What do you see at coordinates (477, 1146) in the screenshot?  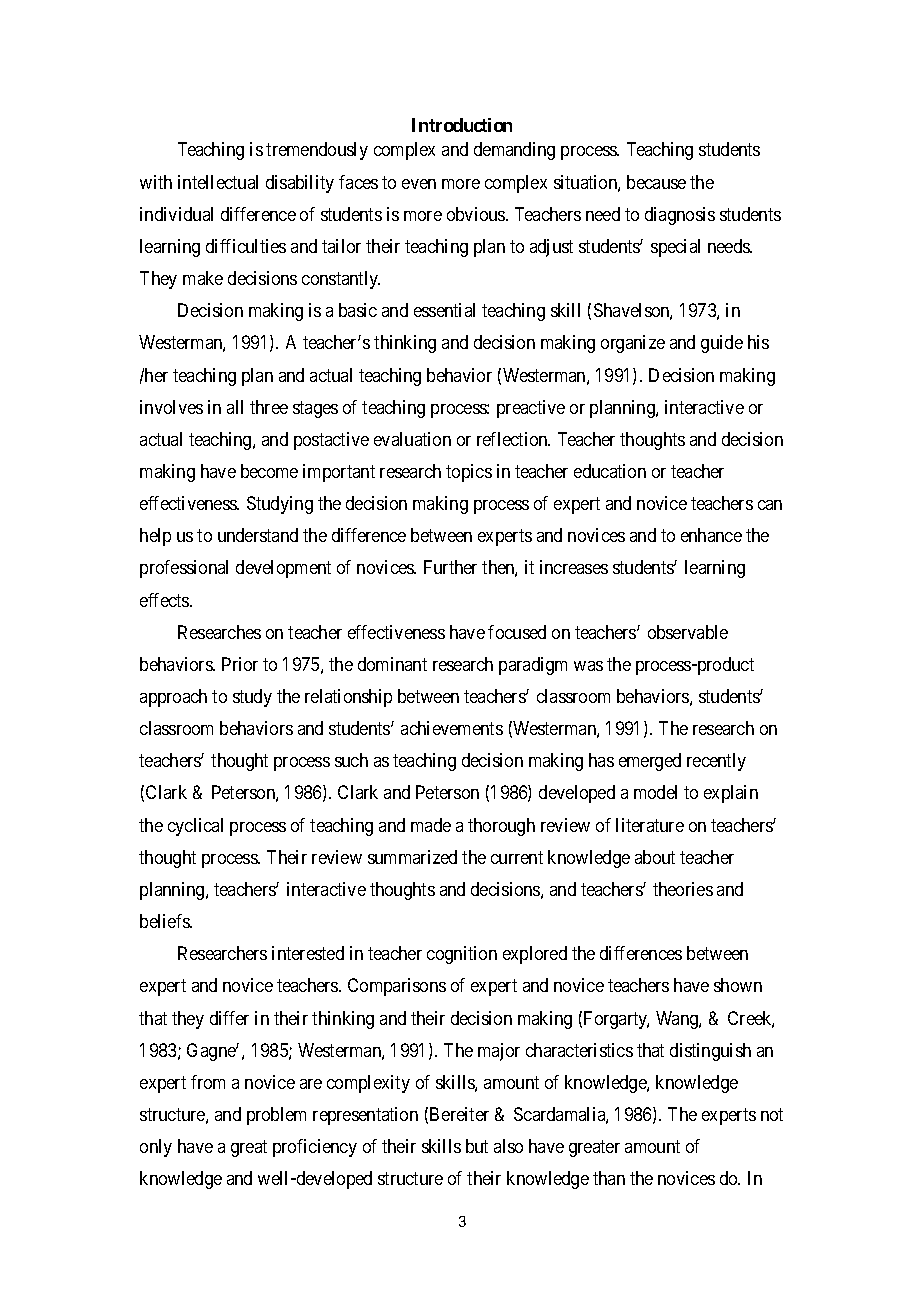 I see `but` at bounding box center [477, 1146].
